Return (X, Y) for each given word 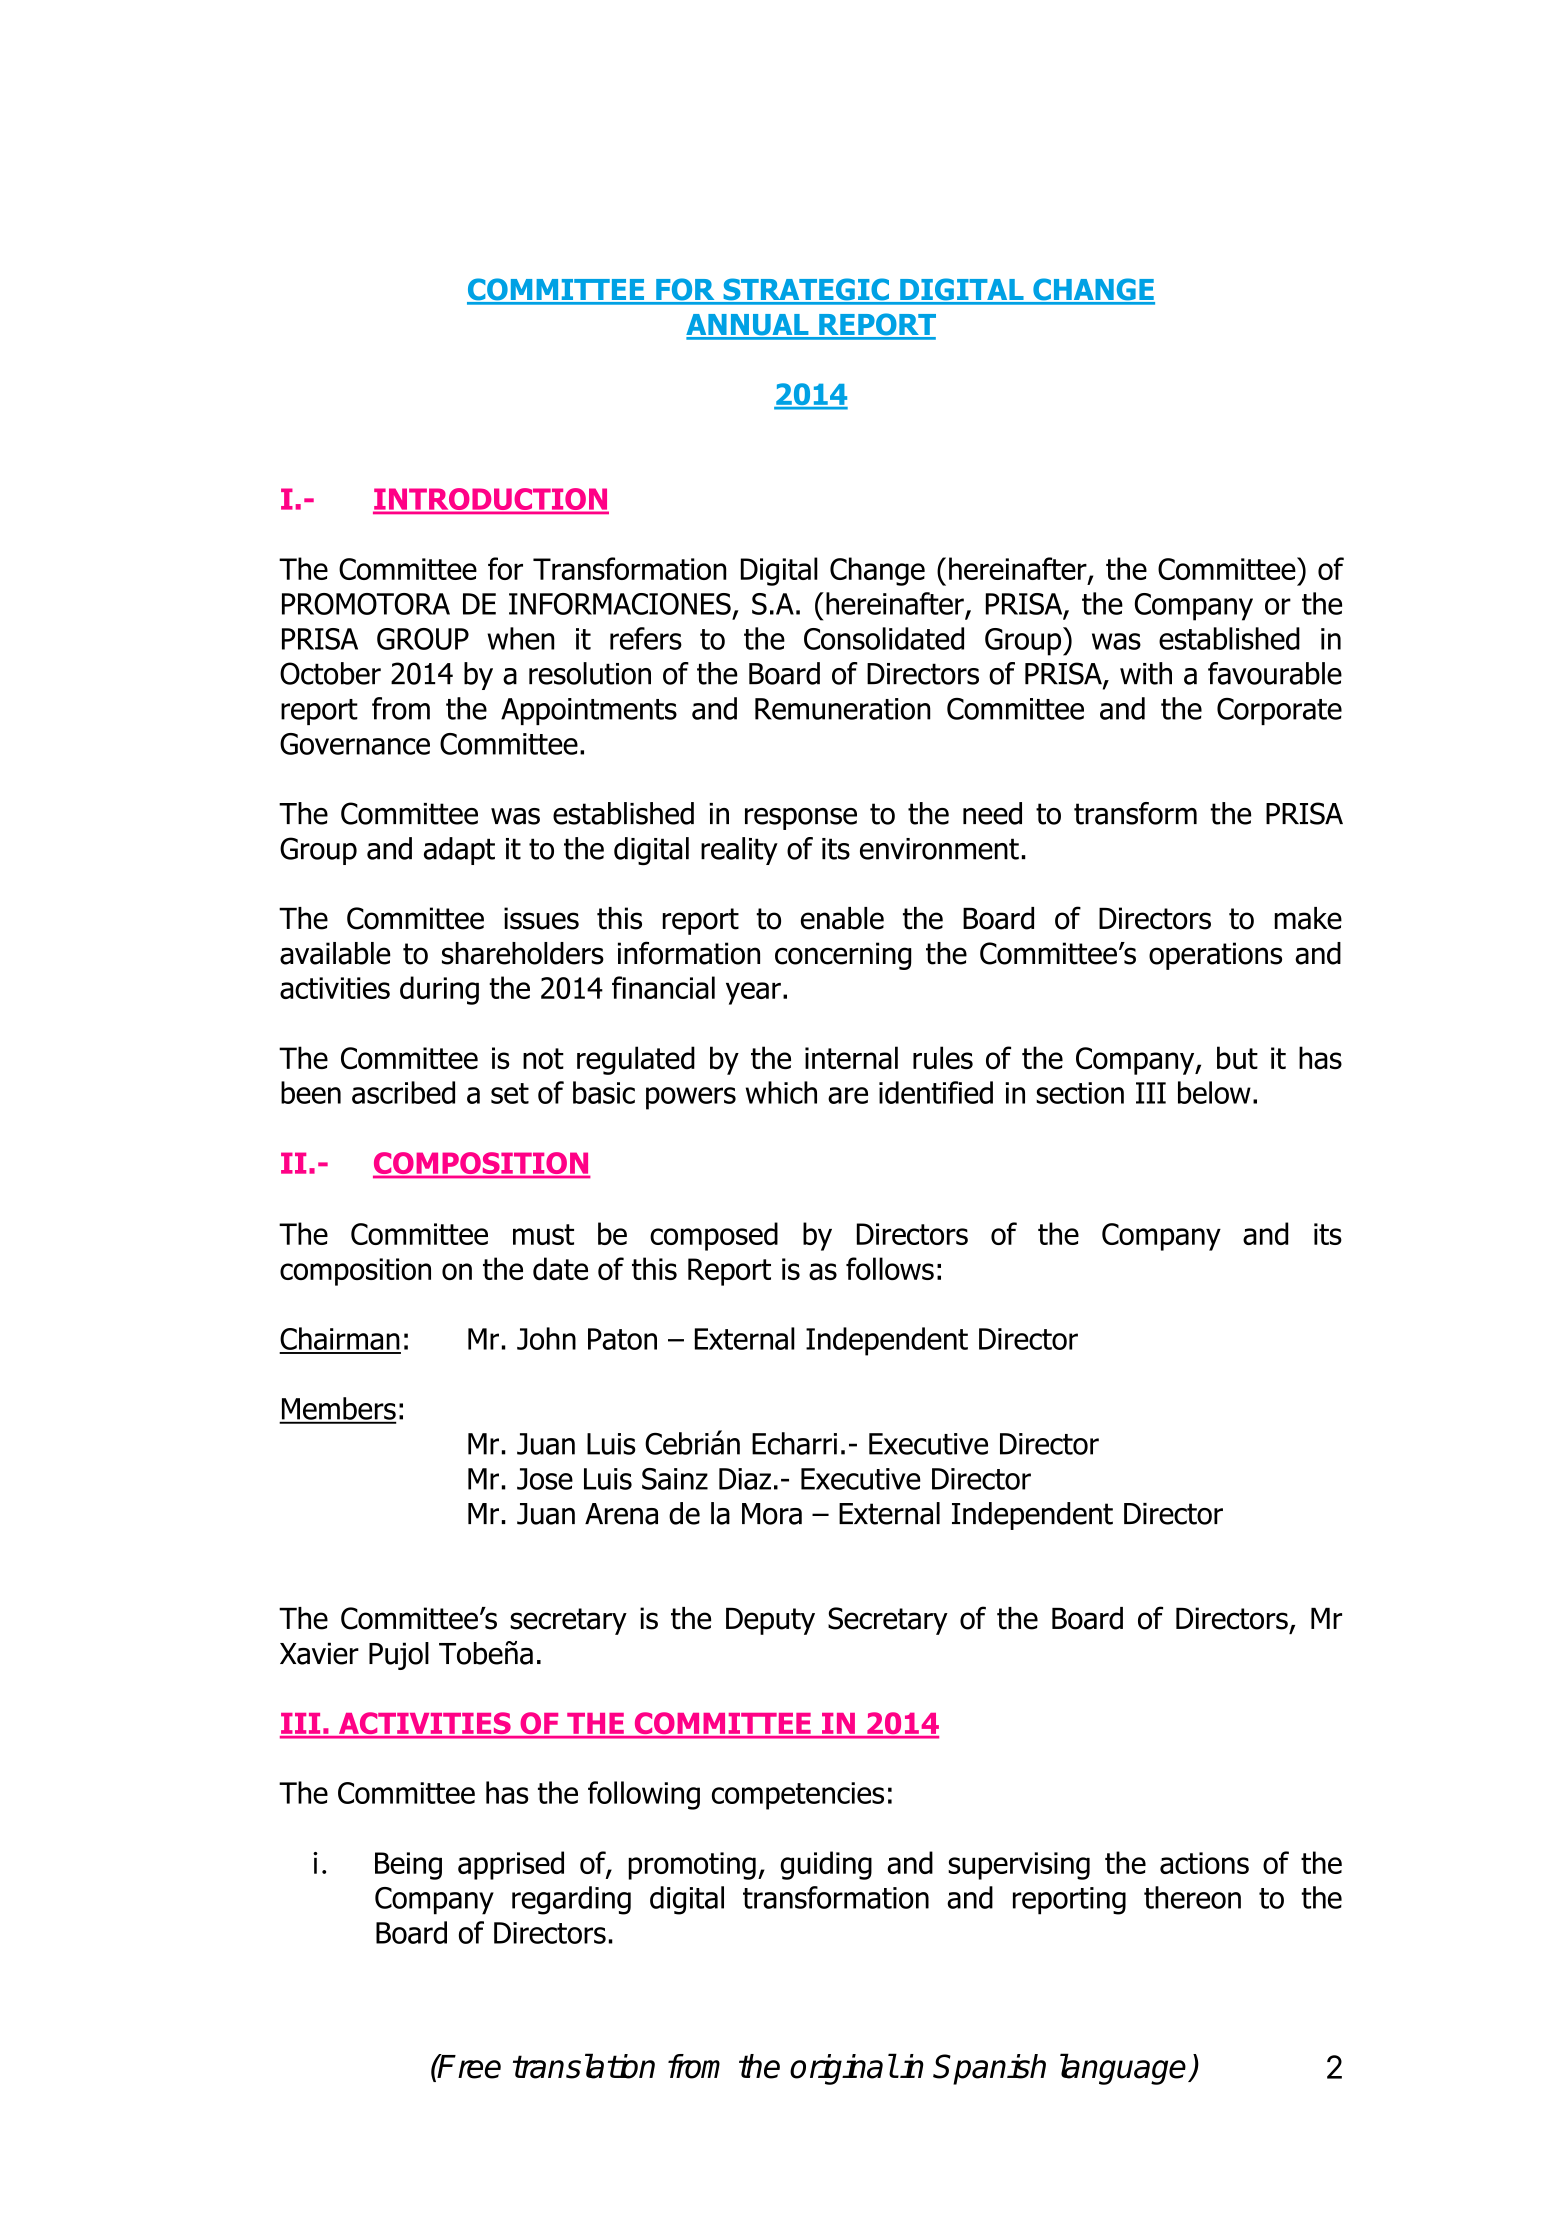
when (521, 638)
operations (1215, 956)
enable (842, 918)
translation (584, 2066)
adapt (459, 851)
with (1146, 673)
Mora (772, 1514)
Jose (545, 1479)
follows (890, 1268)
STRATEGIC (806, 291)
